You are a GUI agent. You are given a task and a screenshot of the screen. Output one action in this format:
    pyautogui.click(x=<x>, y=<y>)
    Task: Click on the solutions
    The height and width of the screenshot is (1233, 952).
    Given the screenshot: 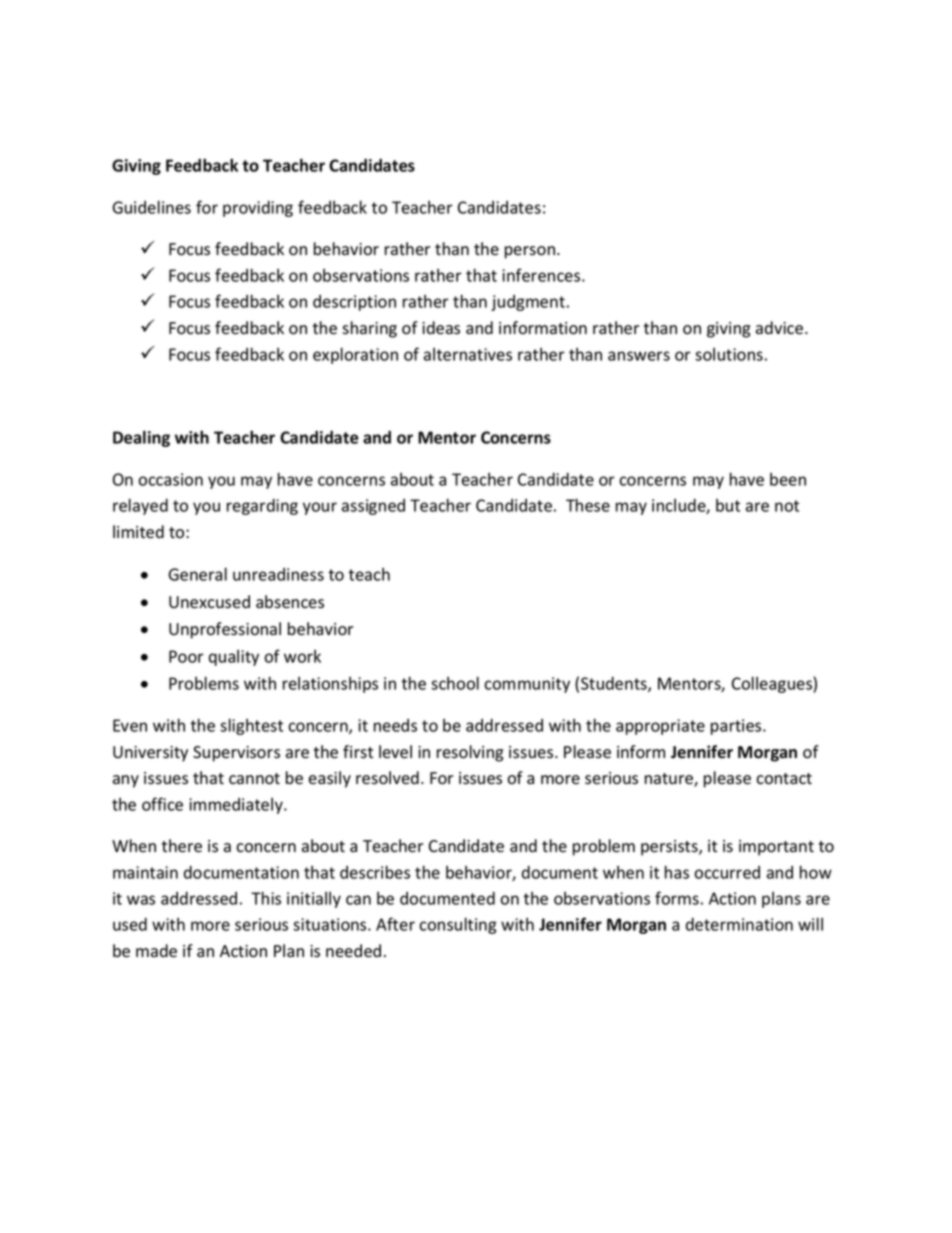 What is the action you would take?
    pyautogui.click(x=729, y=354)
